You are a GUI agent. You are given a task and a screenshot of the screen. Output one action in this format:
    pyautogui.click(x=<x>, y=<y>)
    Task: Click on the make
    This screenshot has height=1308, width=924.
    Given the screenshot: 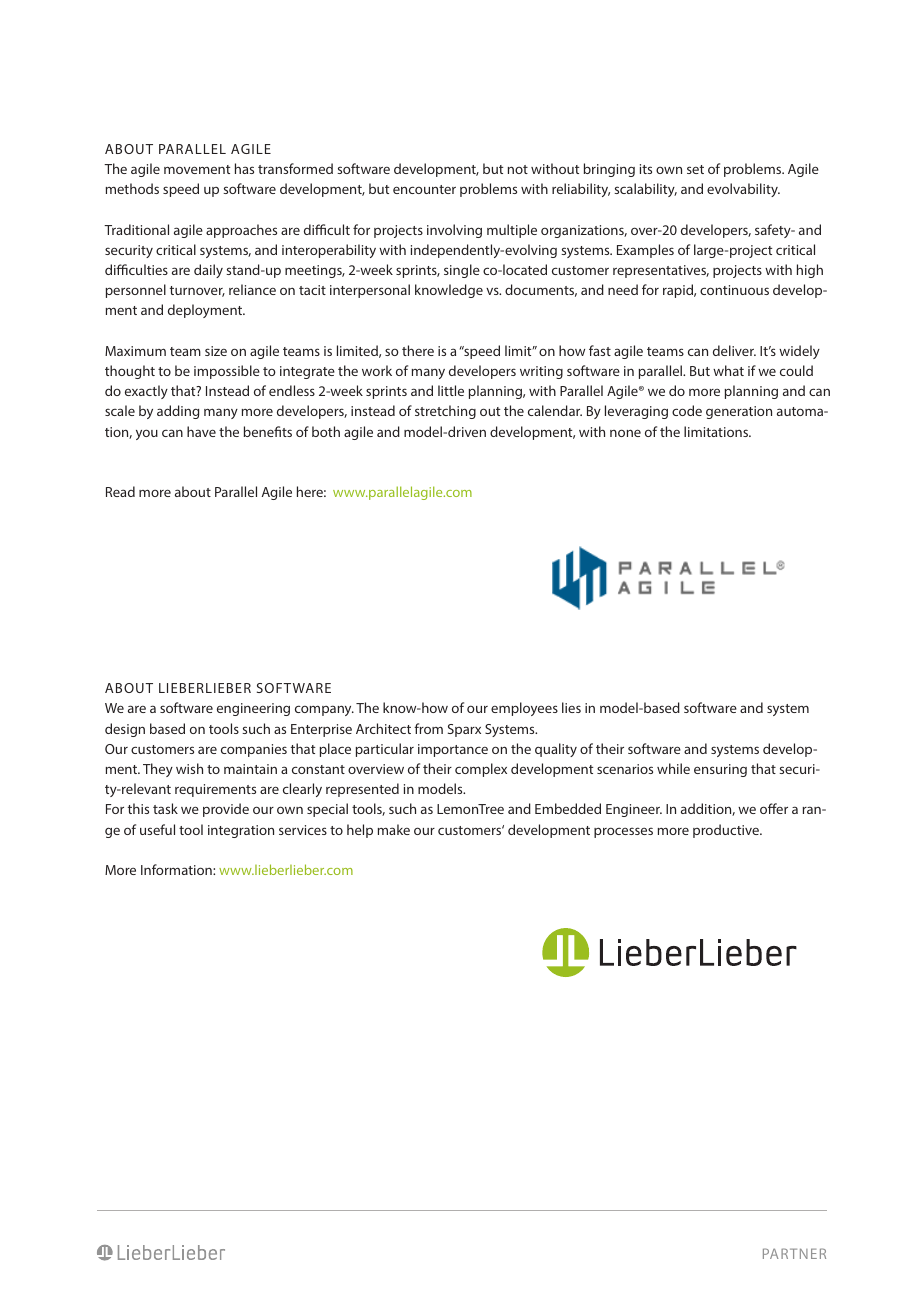 What is the action you would take?
    pyautogui.click(x=394, y=829)
